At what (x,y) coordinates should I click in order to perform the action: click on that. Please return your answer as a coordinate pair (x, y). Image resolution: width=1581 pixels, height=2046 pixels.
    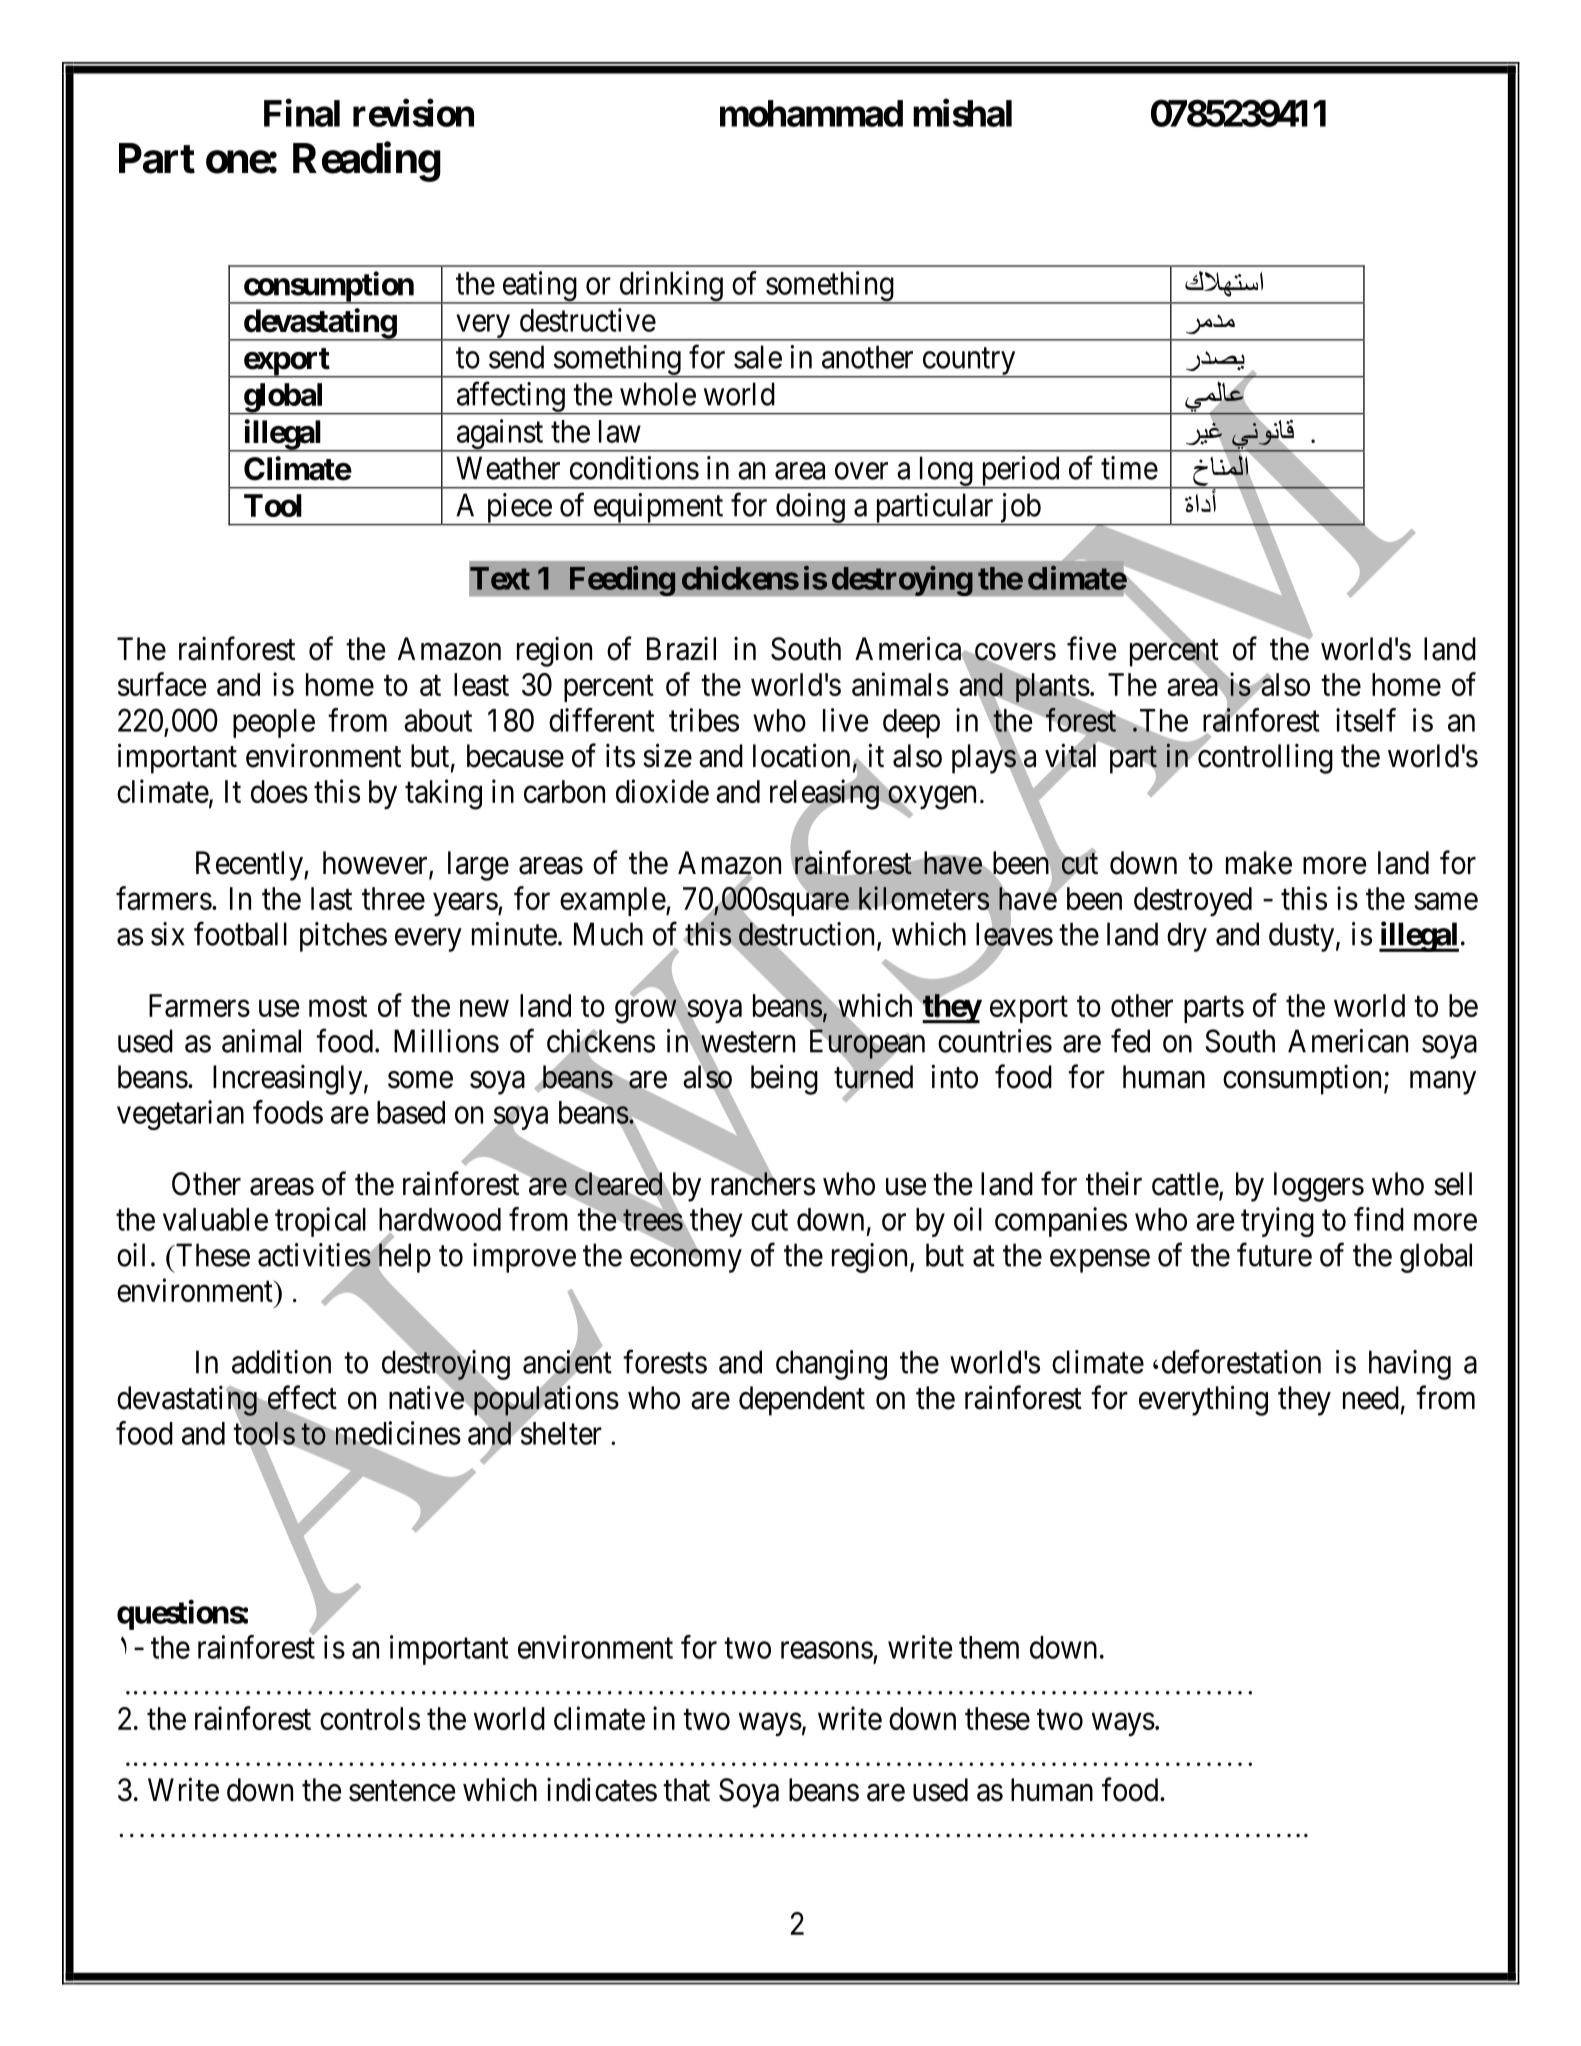
    Looking at the image, I should click on (686, 1790).
